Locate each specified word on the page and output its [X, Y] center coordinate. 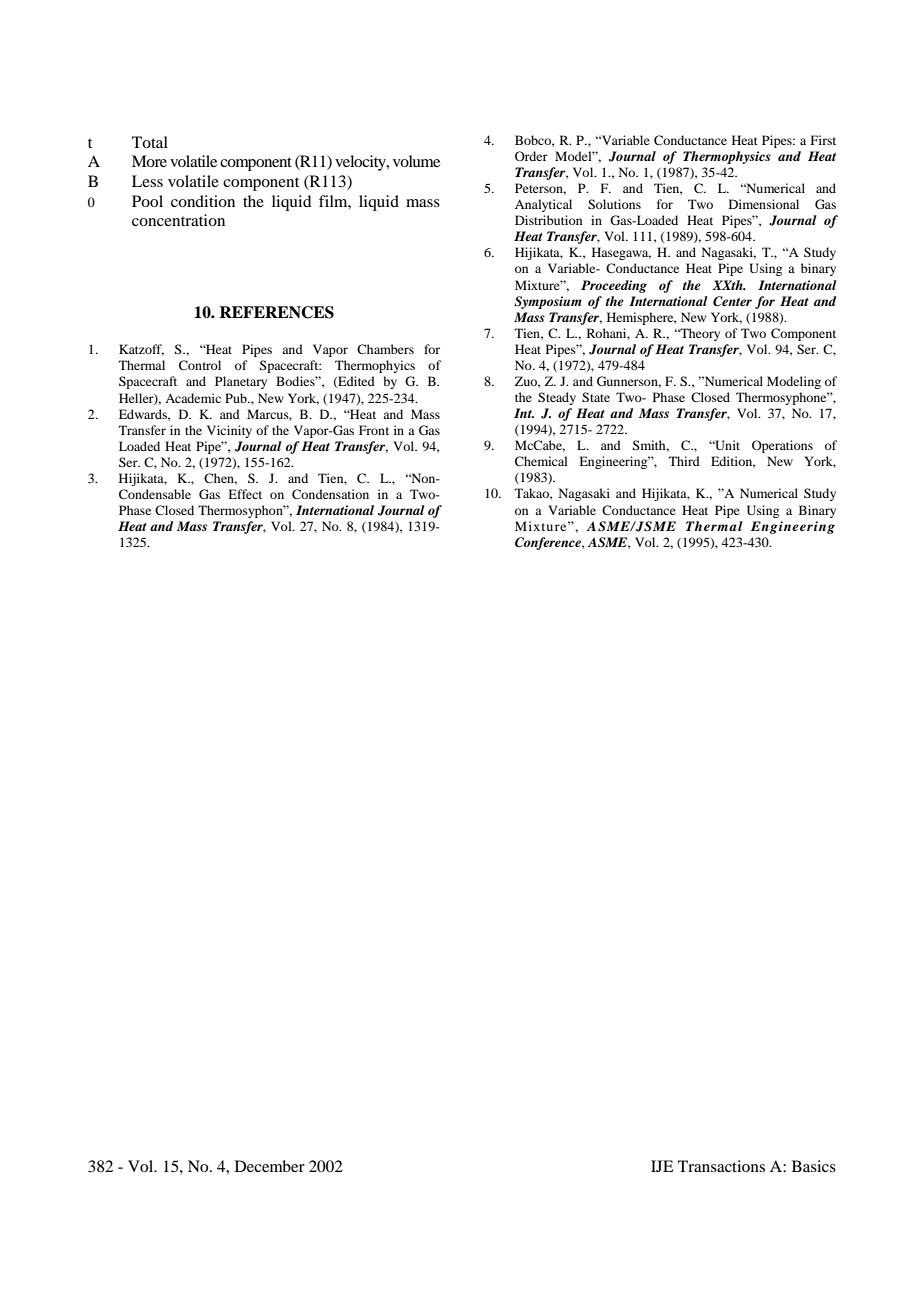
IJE [662, 1166]
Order [531, 156]
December [270, 1166]
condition [203, 201]
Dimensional [764, 204]
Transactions [721, 1166]
